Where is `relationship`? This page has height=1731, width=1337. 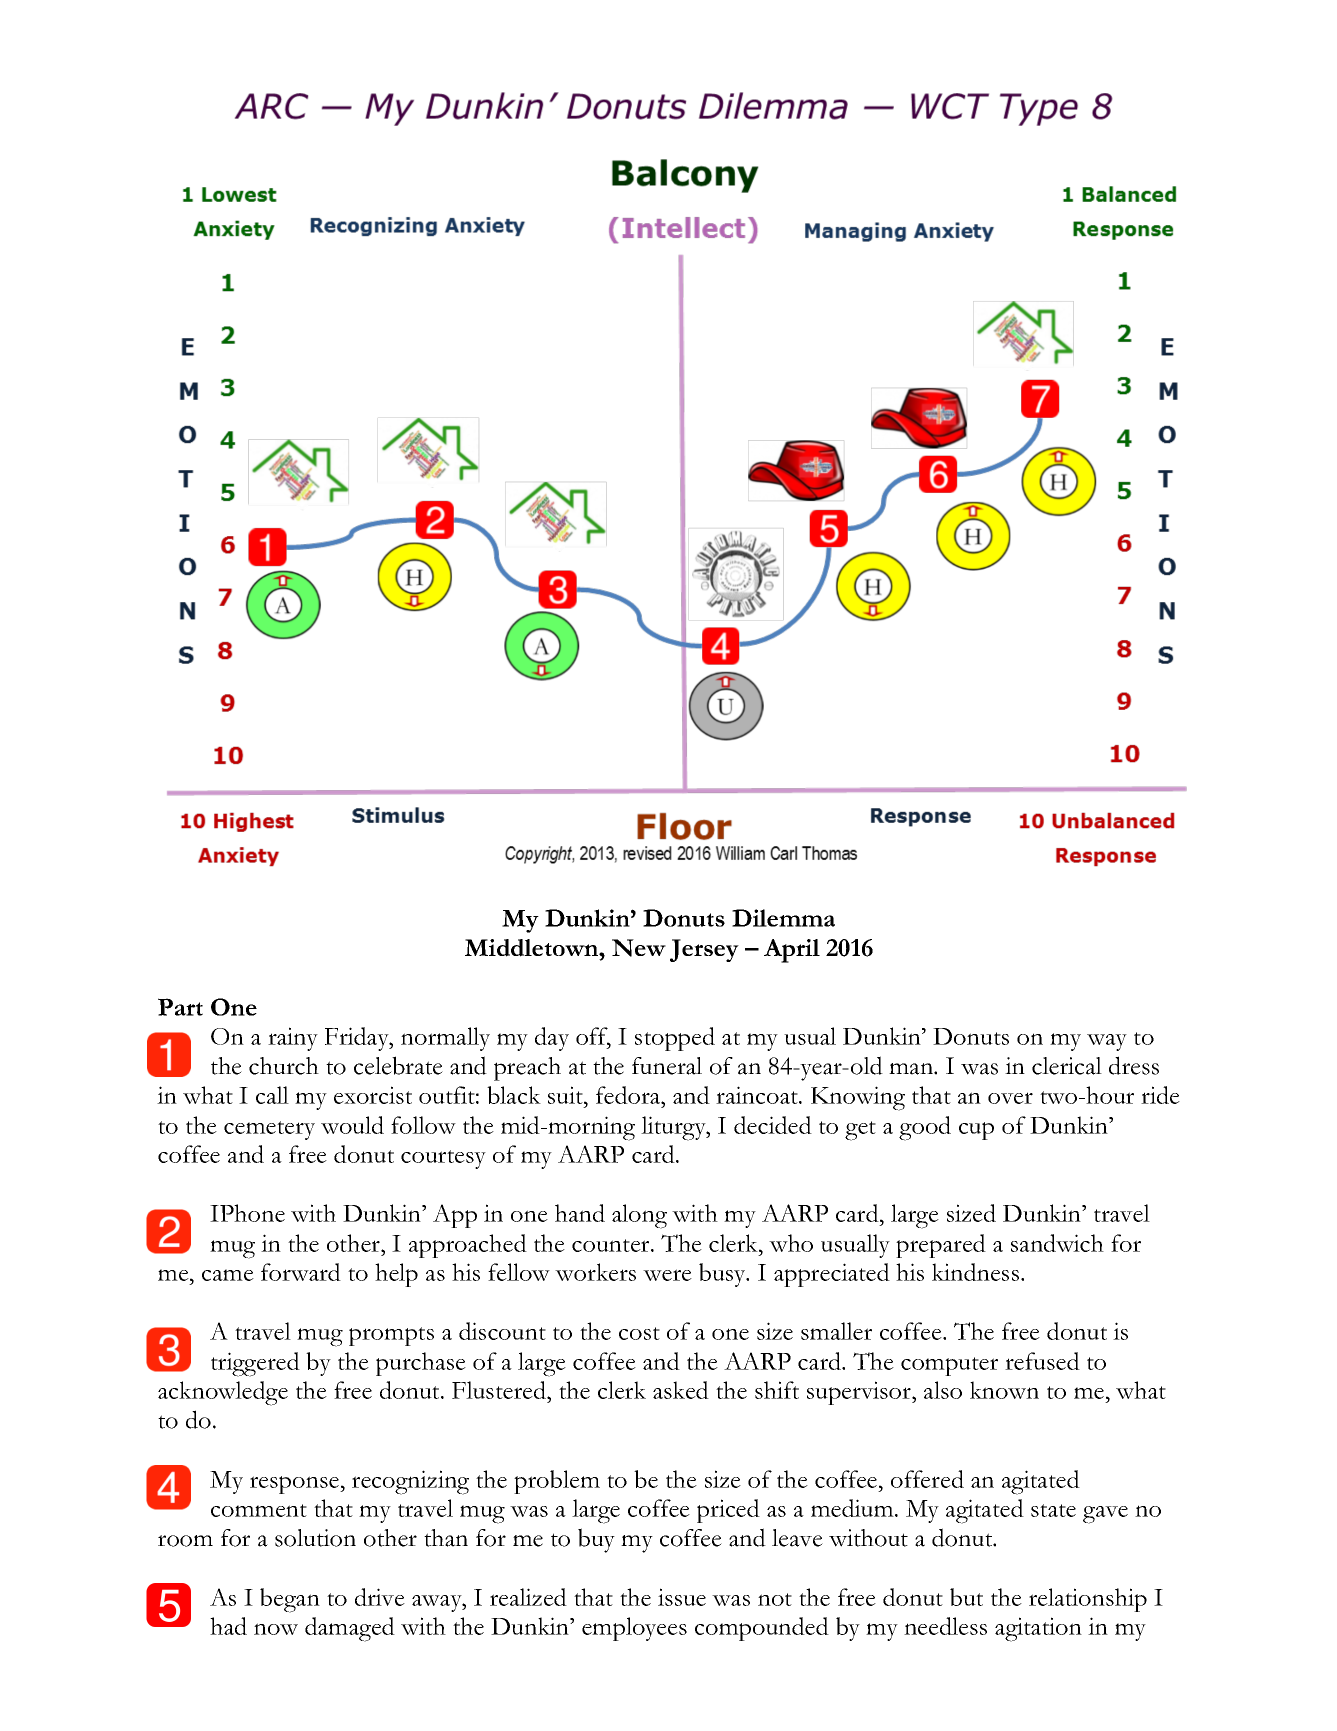 relationship is located at coordinates (1088, 1600).
